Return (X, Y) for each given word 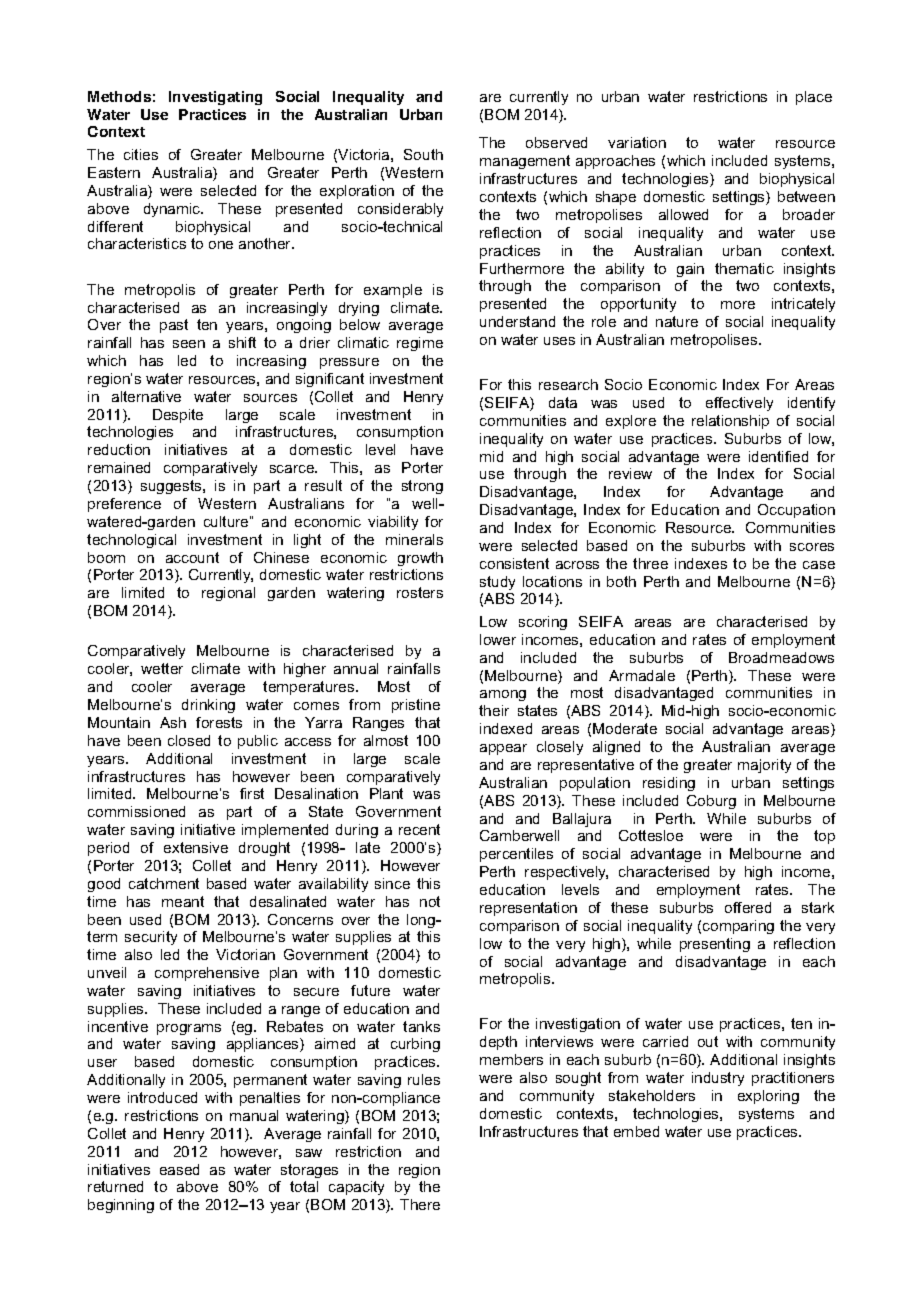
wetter (162, 668)
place (814, 98)
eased (179, 1169)
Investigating (215, 98)
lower (498, 639)
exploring (768, 1097)
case (819, 565)
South (423, 154)
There (420, 1204)
